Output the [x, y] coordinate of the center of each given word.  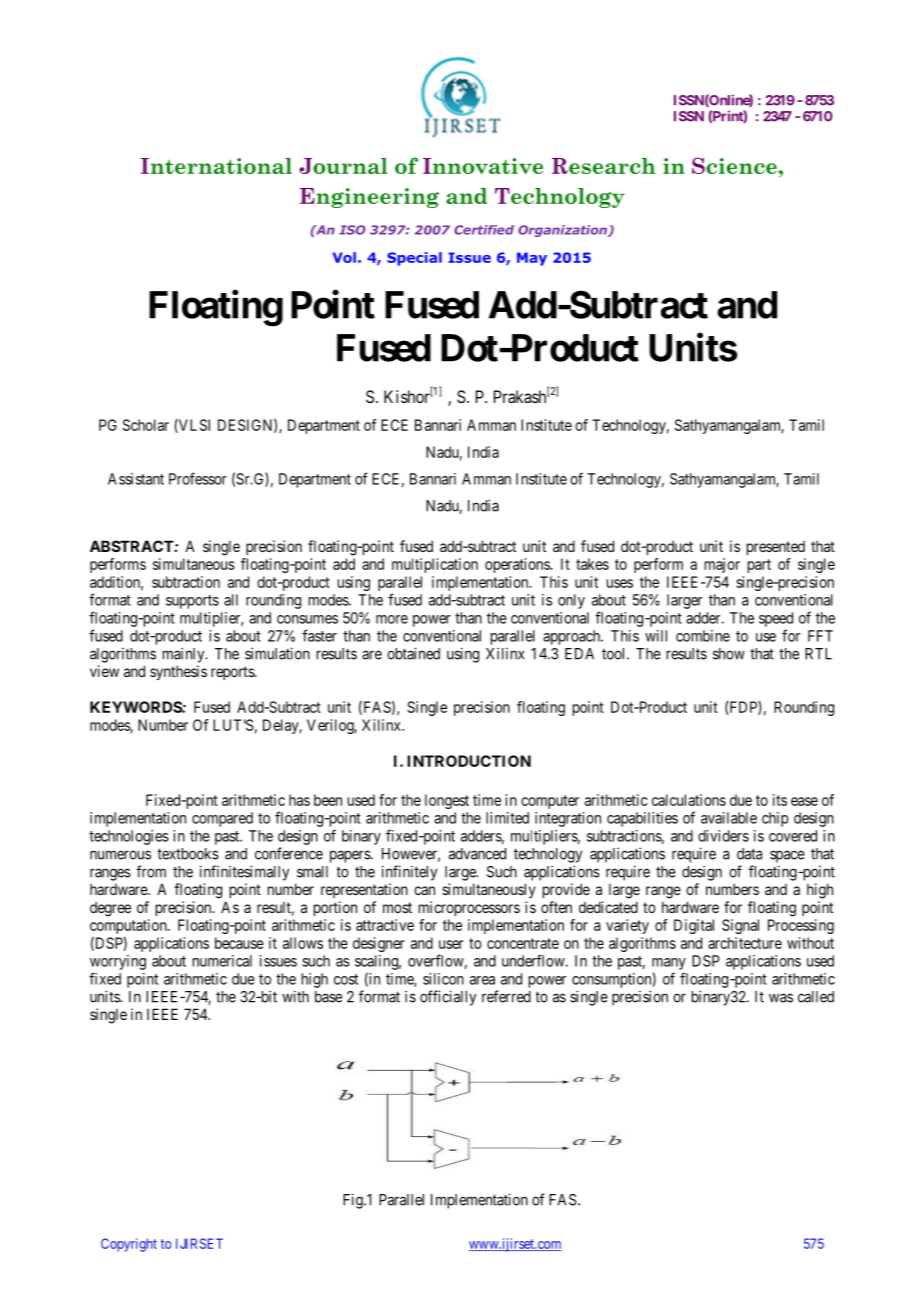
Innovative [483, 166]
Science [734, 165]
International [216, 166]
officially [448, 998]
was [781, 998]
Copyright [129, 1245]
